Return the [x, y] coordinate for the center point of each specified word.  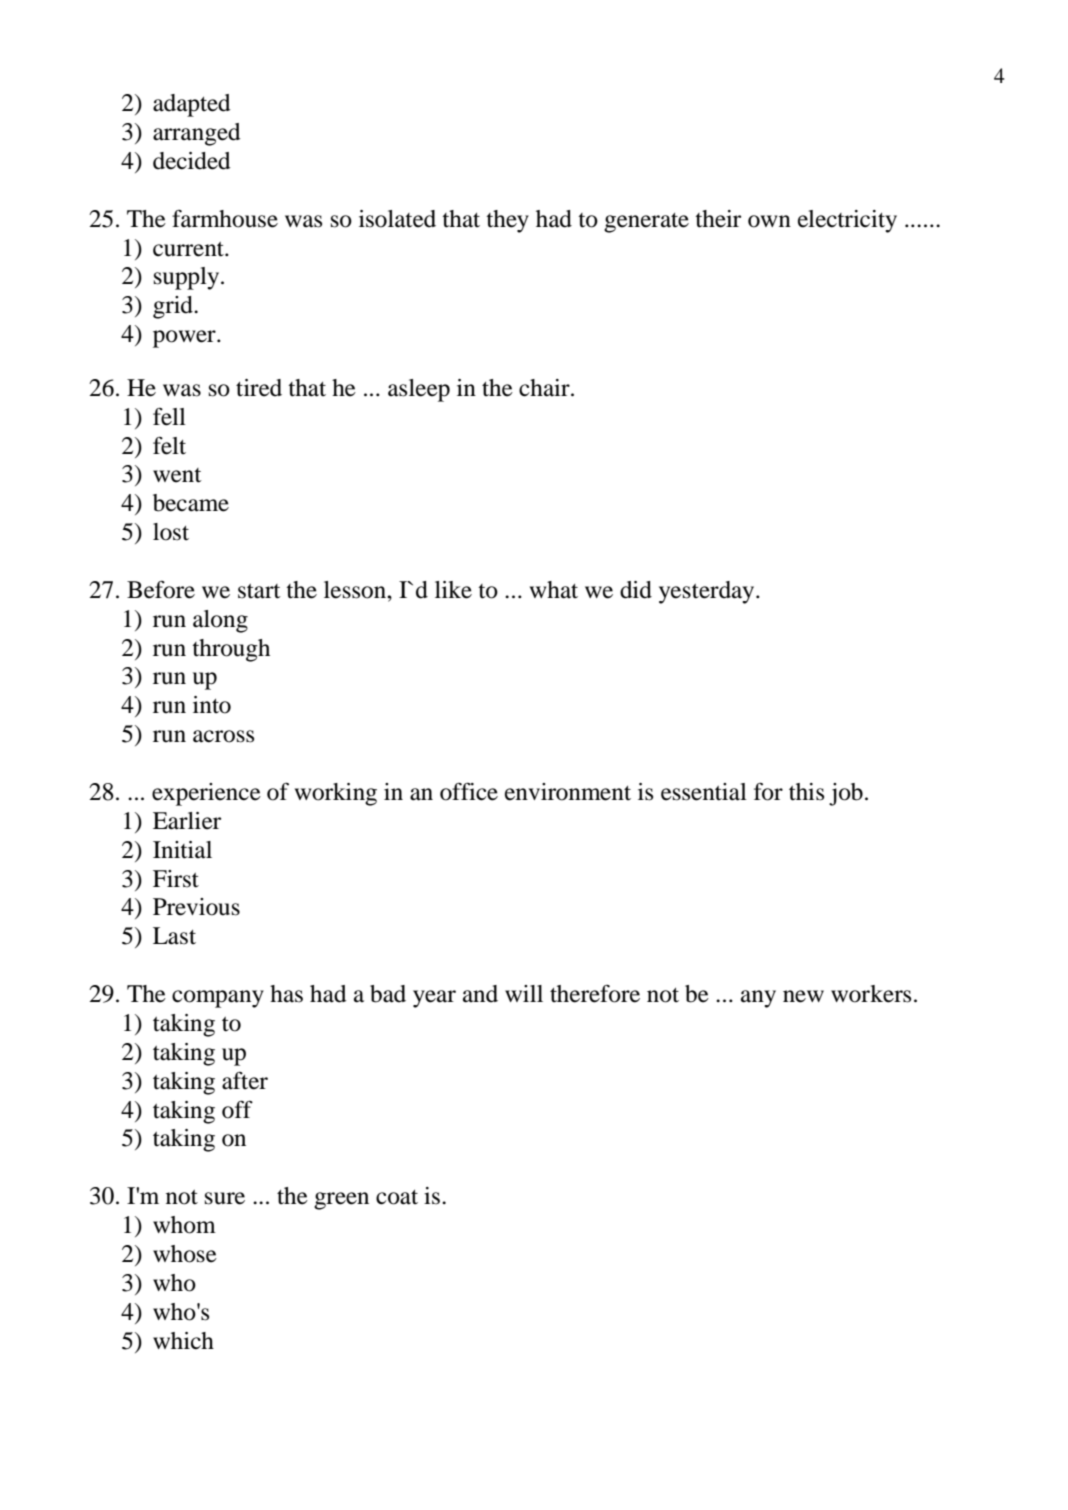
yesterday [708, 592]
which [183, 1341]
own [769, 221]
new [803, 996]
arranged [197, 134]
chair [545, 388]
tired [259, 388]
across [223, 736]
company [218, 999]
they [507, 221]
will [524, 993]
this [806, 792]
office [469, 791]
